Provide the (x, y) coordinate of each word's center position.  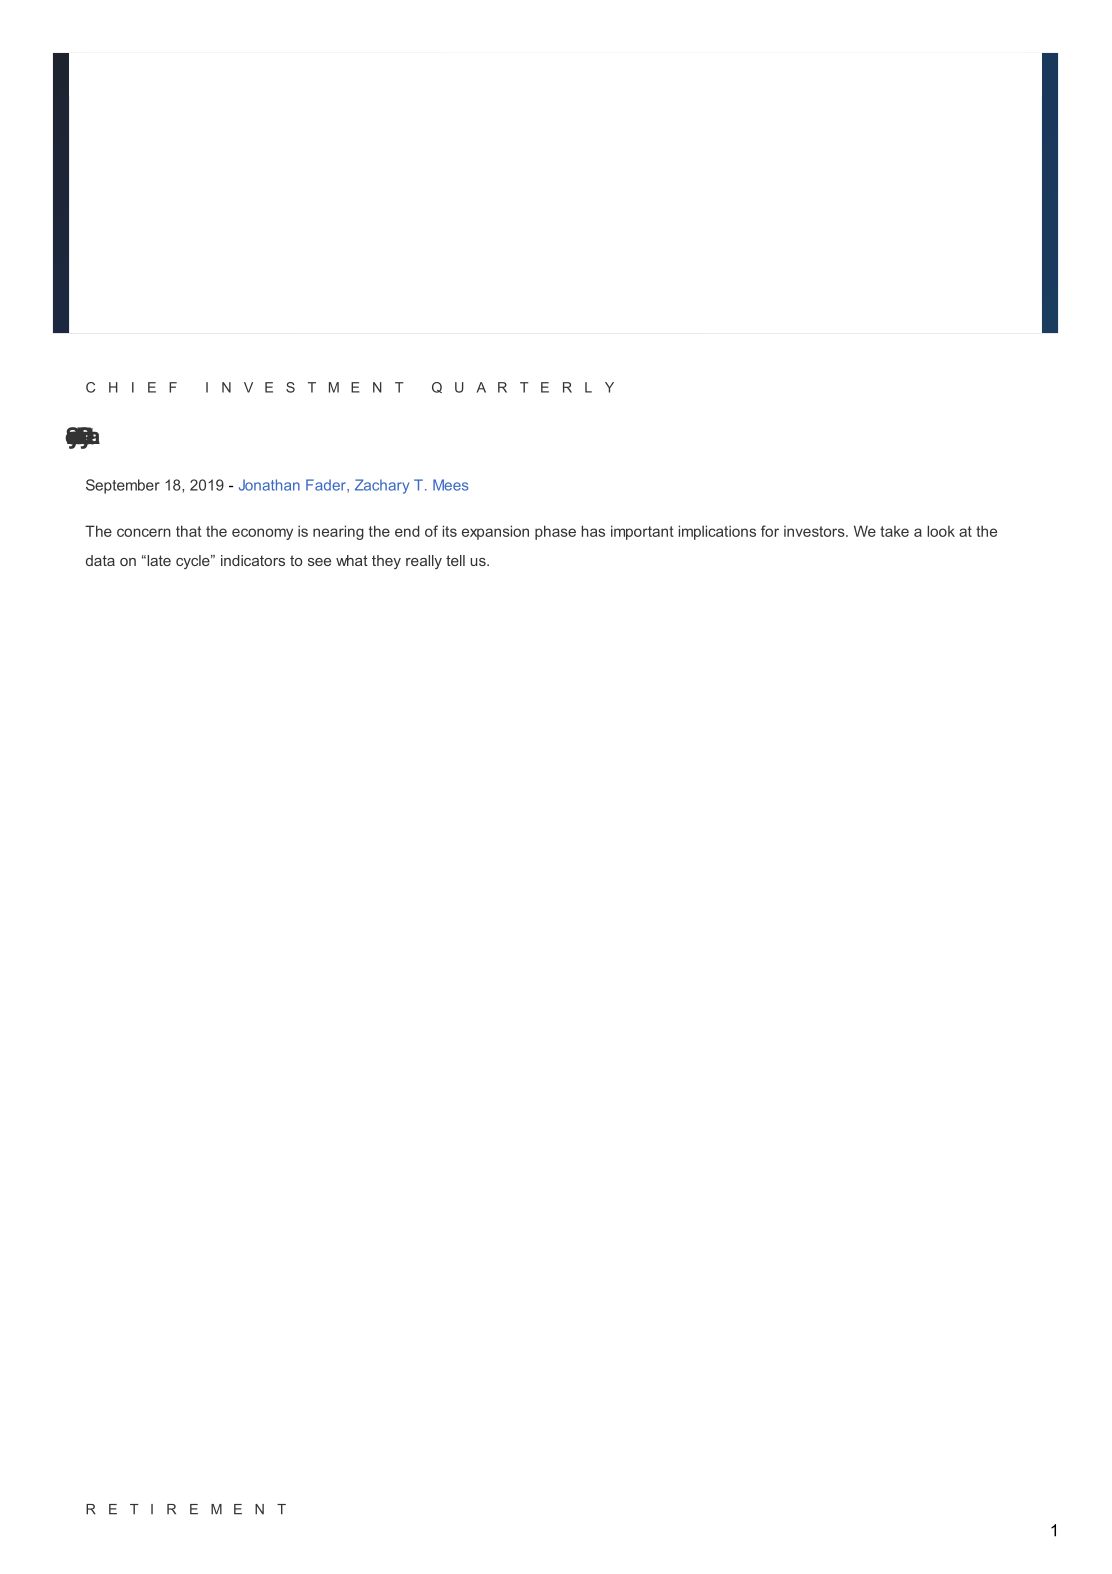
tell (455, 560)
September (123, 486)
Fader (327, 485)
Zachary (382, 486)
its (450, 531)
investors (815, 531)
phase (555, 532)
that (189, 531)
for (770, 531)
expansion (495, 532)
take (894, 531)
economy (262, 534)
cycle (194, 562)
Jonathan (269, 485)
